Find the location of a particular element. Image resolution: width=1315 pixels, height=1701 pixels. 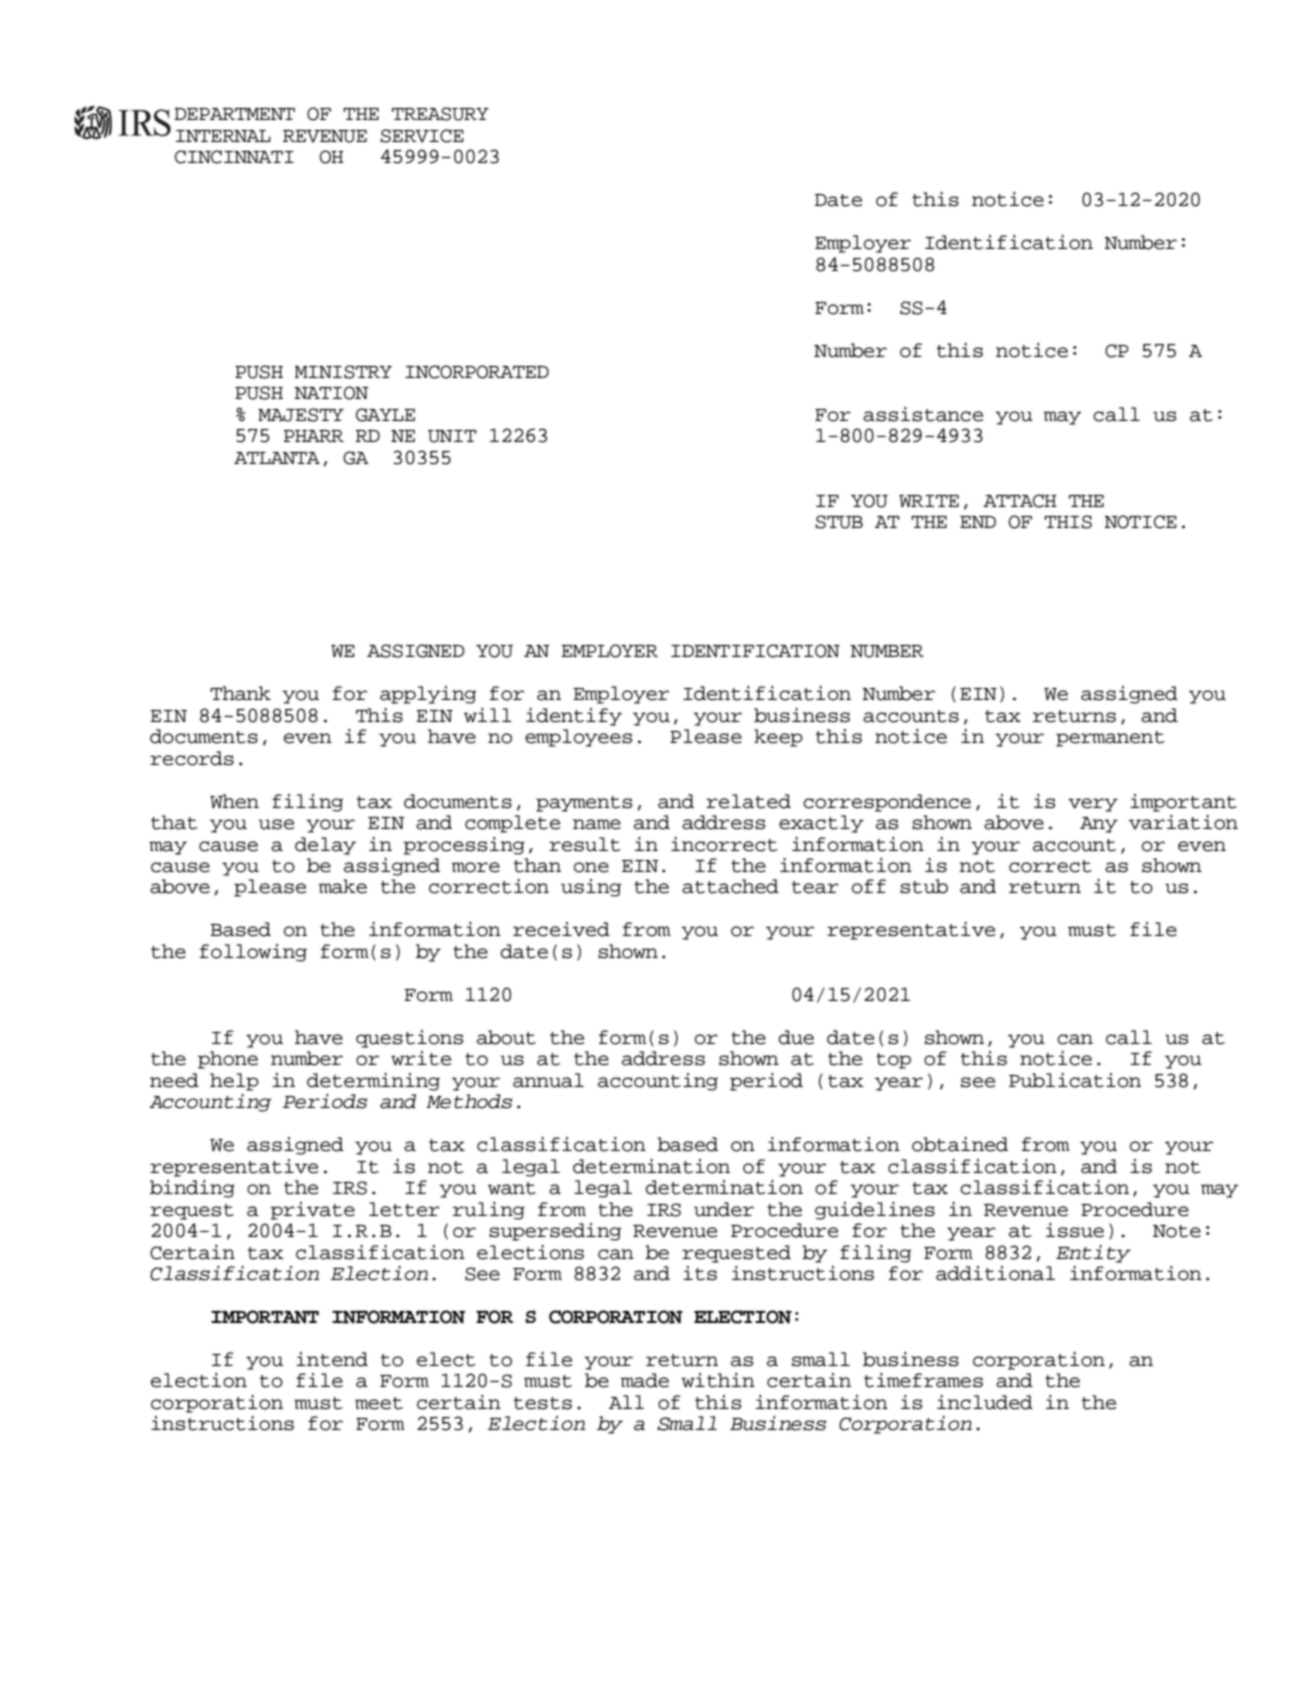

phone is located at coordinates (228, 1060).
